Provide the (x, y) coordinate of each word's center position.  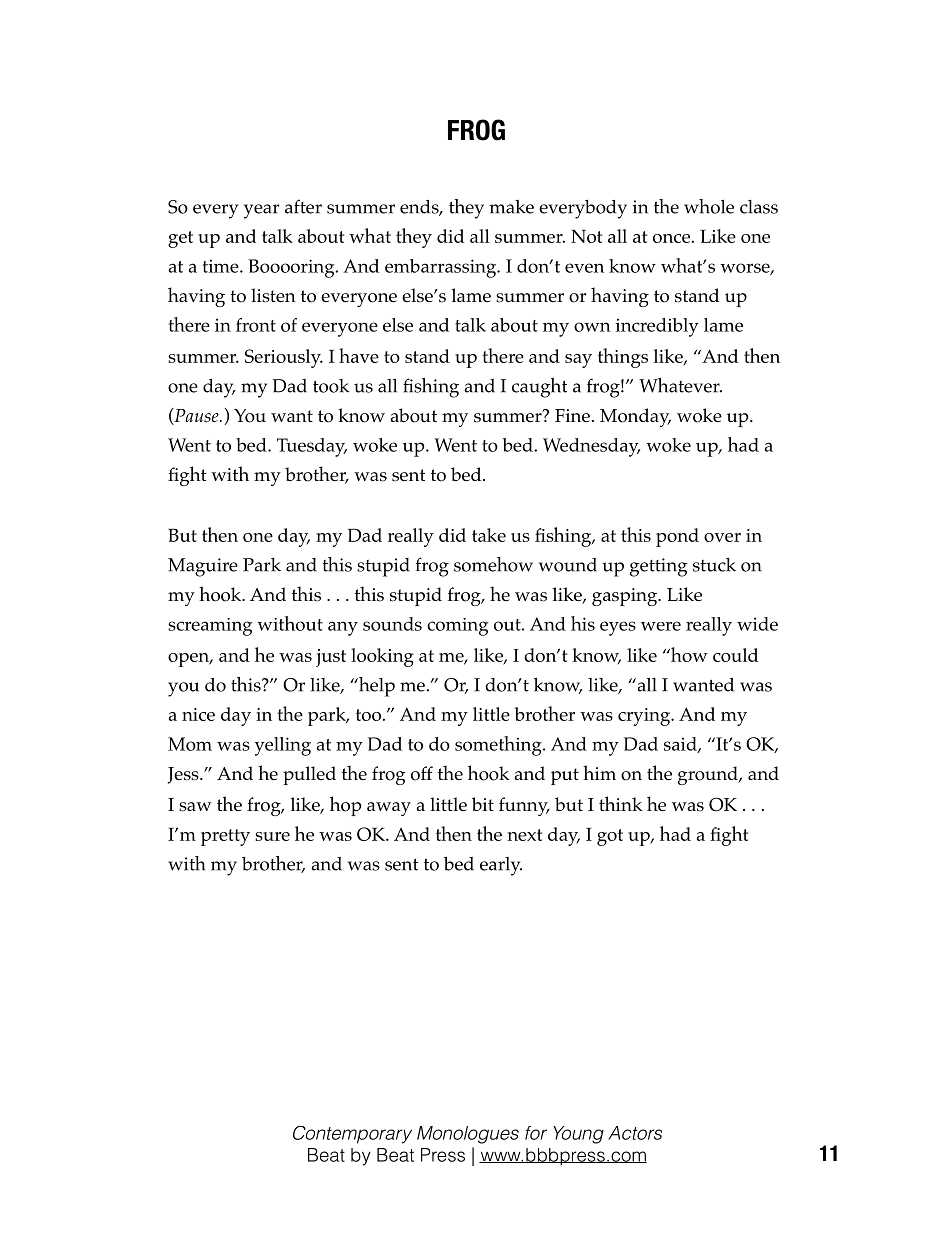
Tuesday (312, 447)
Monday (635, 417)
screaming (210, 627)
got (610, 837)
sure (272, 836)
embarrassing (442, 268)
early (501, 866)
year (261, 211)
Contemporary (352, 1135)
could (735, 655)
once (671, 238)
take (489, 535)
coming (457, 627)
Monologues (468, 1135)
